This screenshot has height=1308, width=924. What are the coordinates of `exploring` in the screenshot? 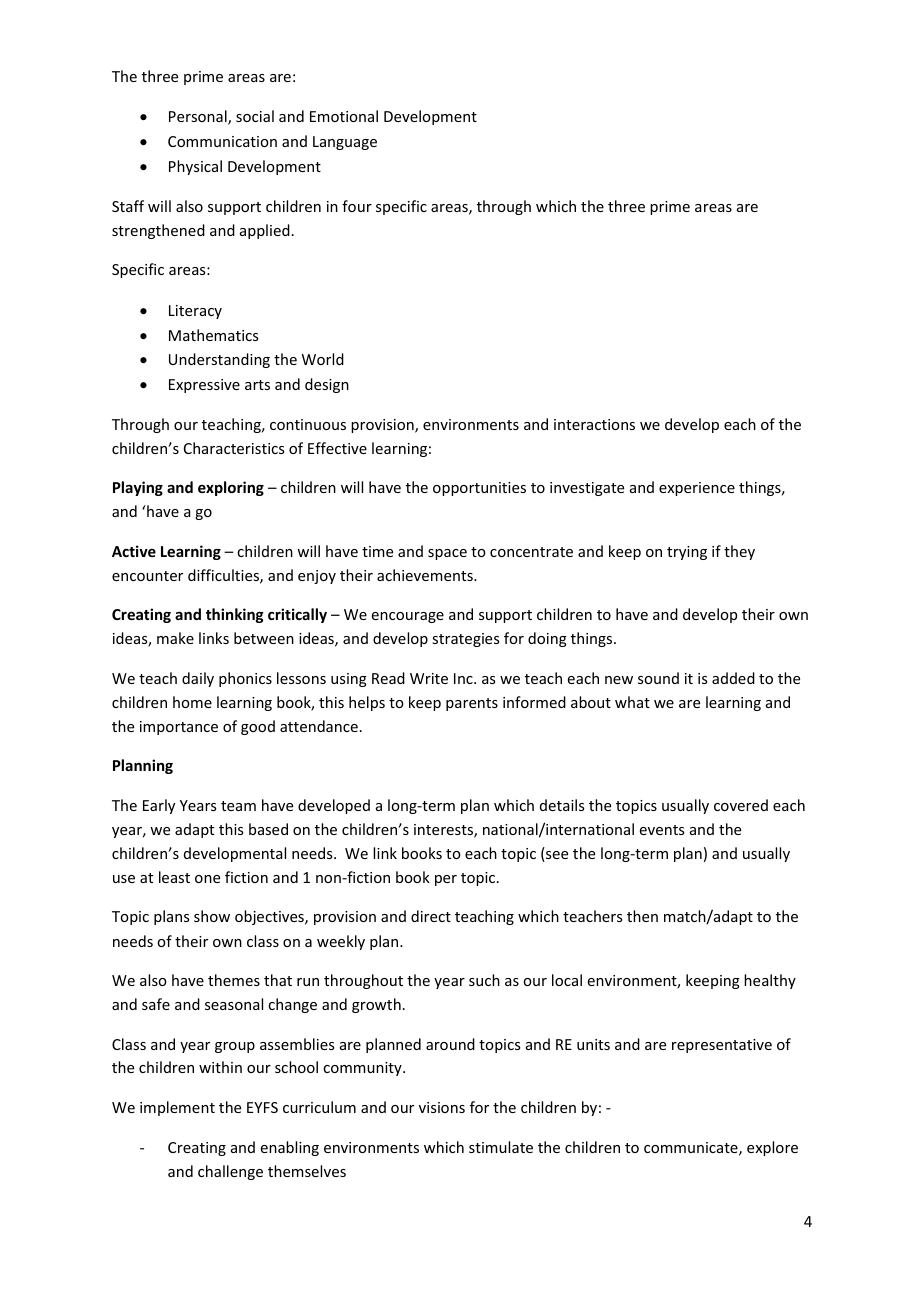 It's located at (231, 488).
